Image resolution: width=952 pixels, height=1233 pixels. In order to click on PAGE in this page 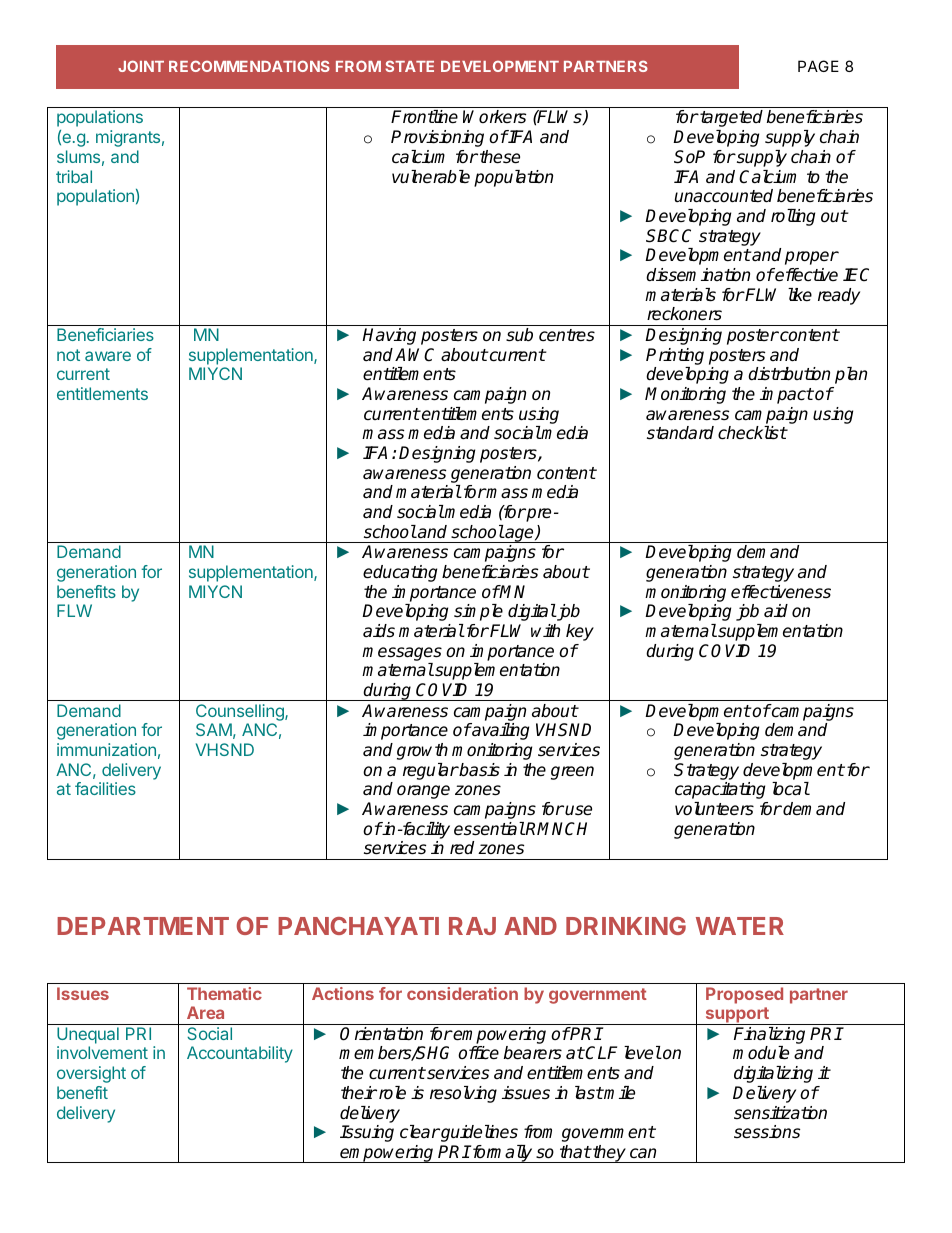, I will do `click(818, 66)`.
